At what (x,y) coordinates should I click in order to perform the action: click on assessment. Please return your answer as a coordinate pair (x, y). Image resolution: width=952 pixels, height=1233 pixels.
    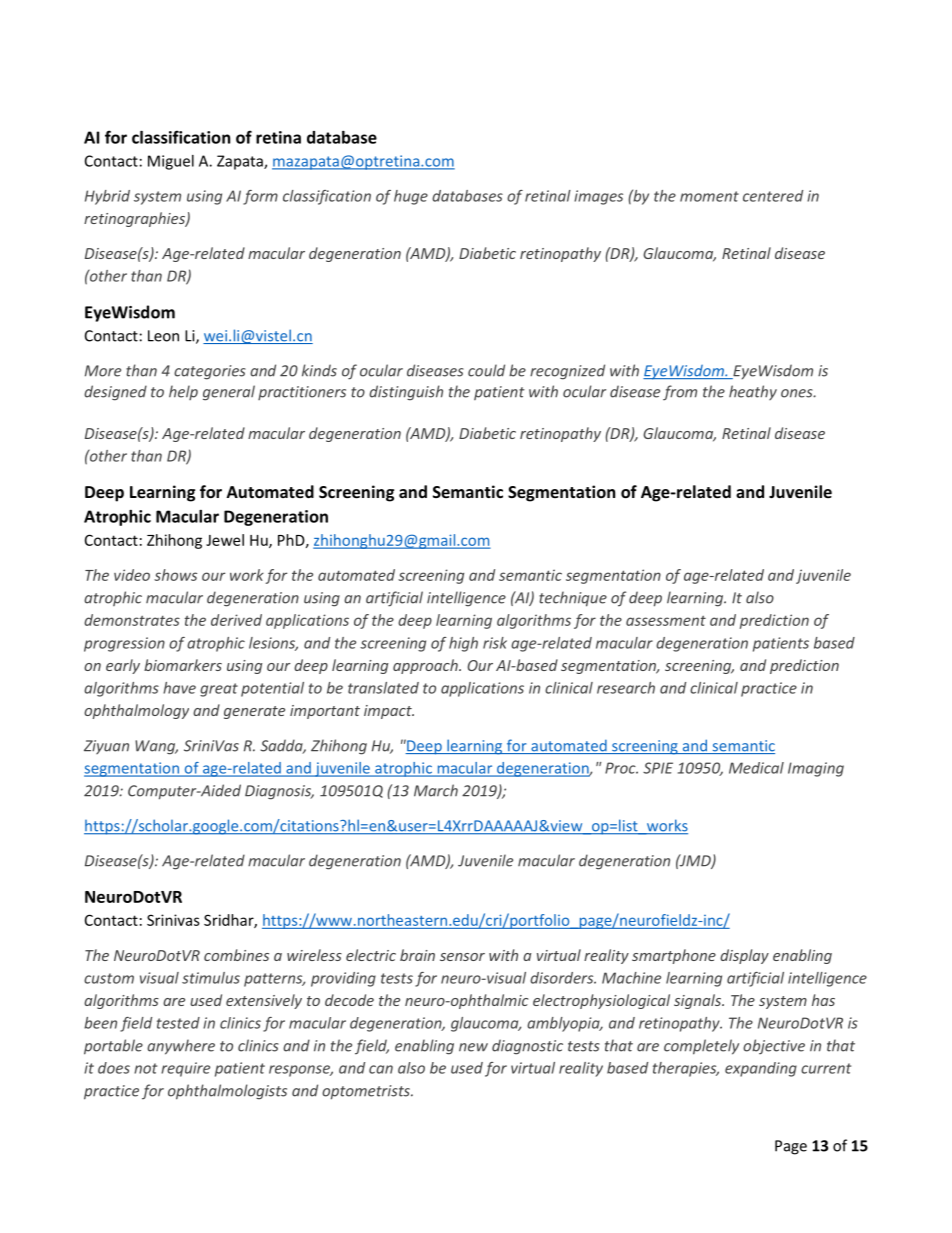
    Looking at the image, I should click on (666, 621).
